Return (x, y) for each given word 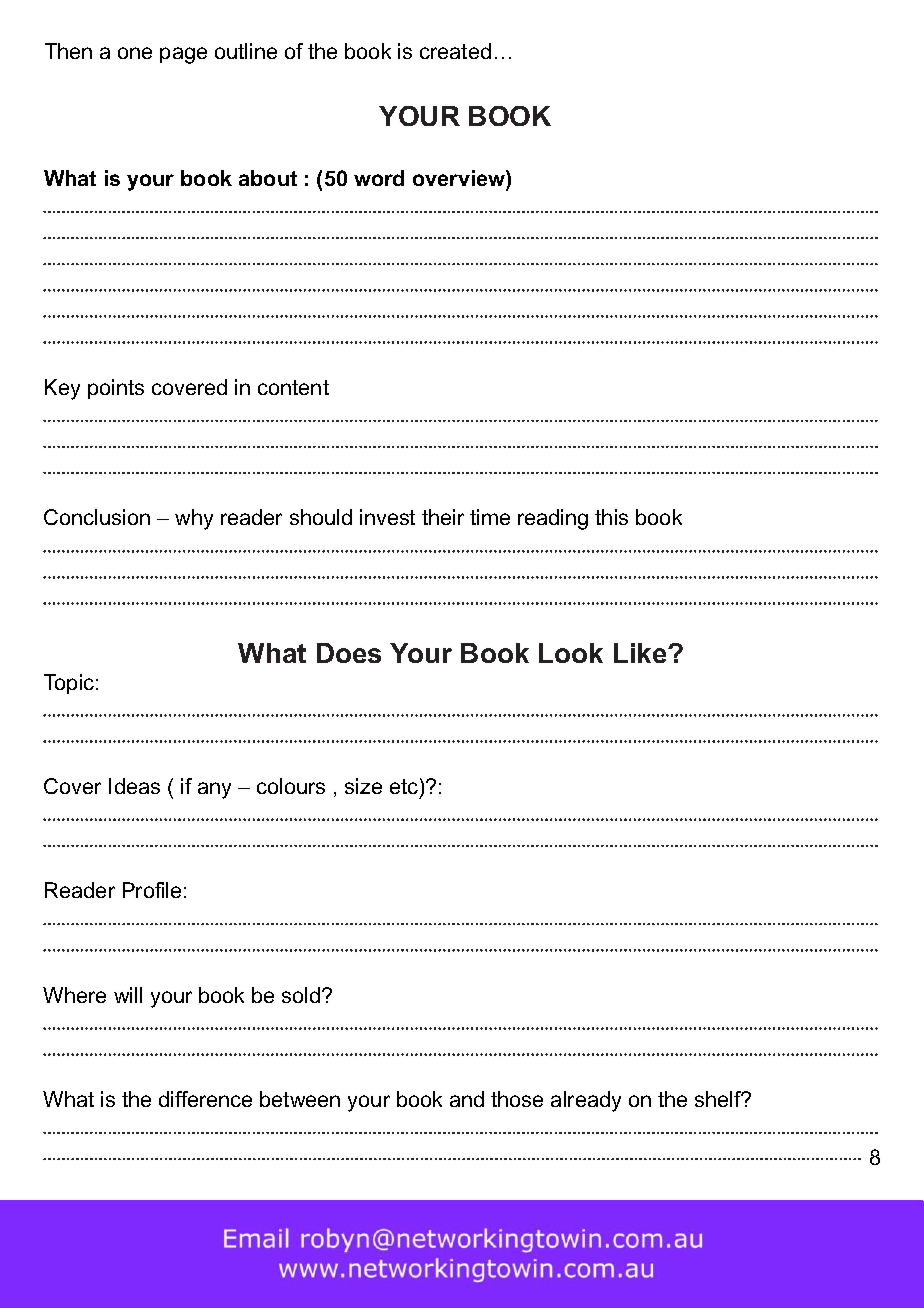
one (135, 53)
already (586, 1101)
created (455, 51)
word (379, 178)
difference (205, 1099)
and (467, 1099)
